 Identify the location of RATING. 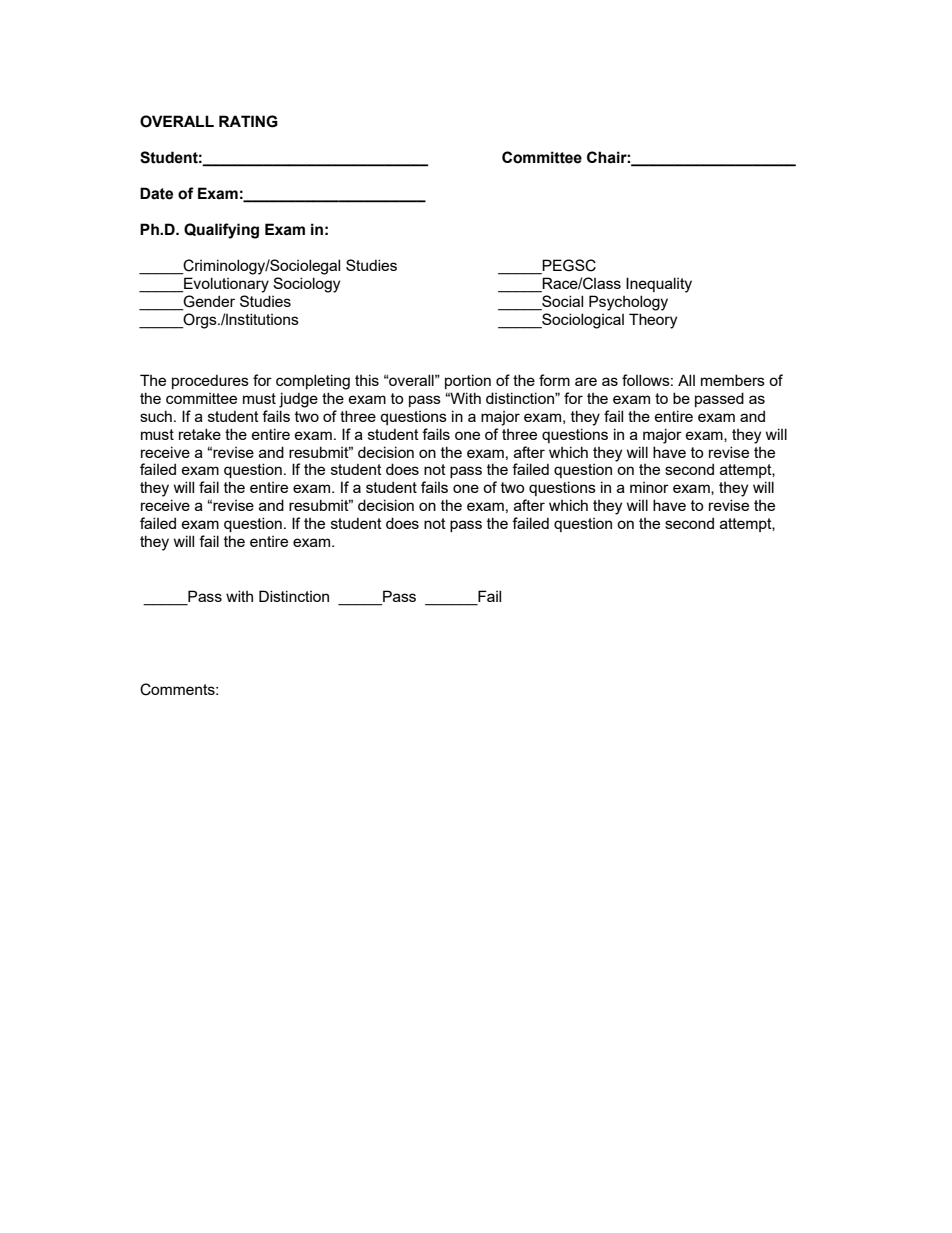
(248, 121).
